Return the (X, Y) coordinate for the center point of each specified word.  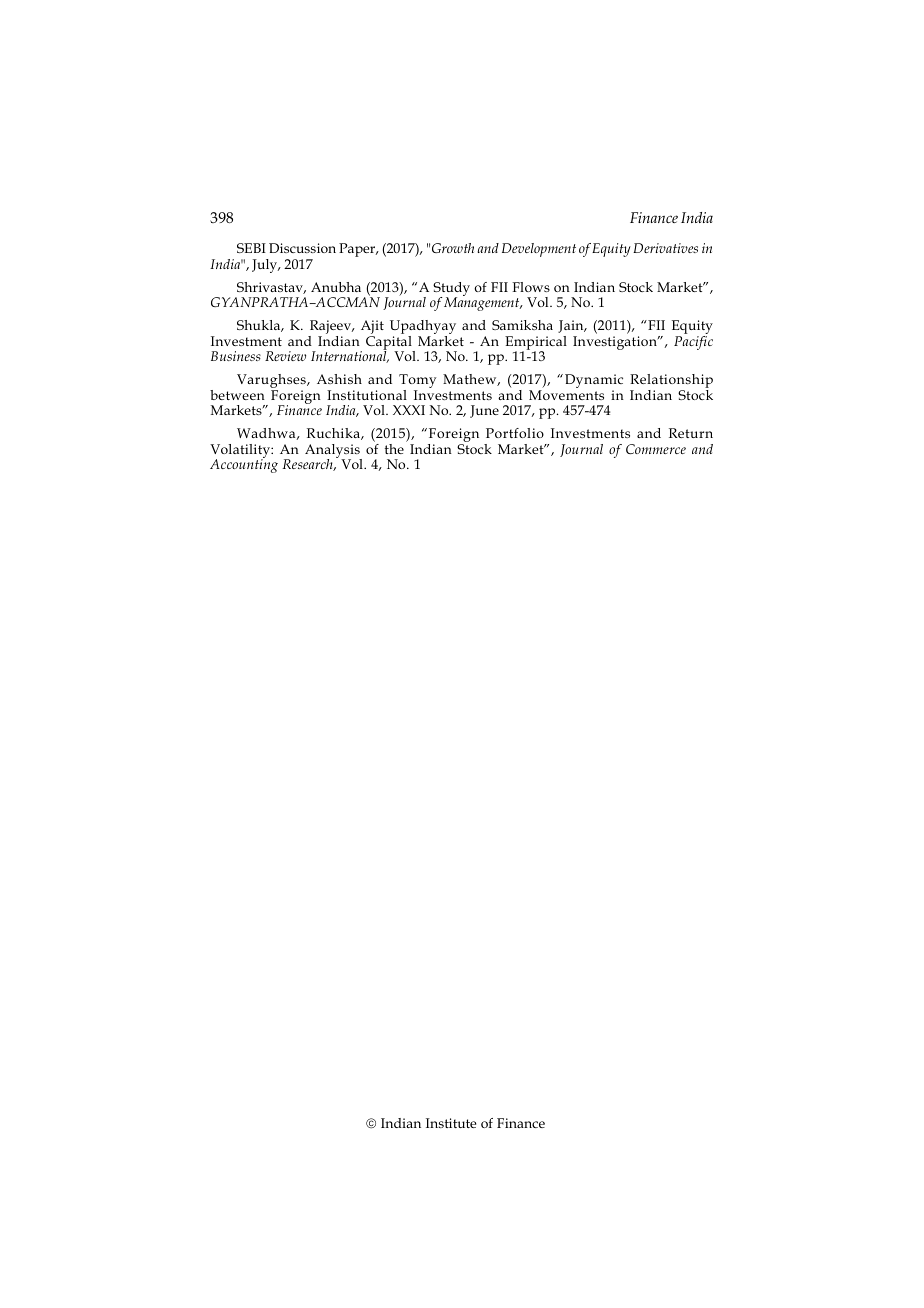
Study (451, 290)
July (266, 266)
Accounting (244, 465)
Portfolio (515, 433)
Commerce (656, 449)
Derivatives (665, 248)
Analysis (333, 452)
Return (691, 433)
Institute (451, 1123)
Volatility (241, 452)
